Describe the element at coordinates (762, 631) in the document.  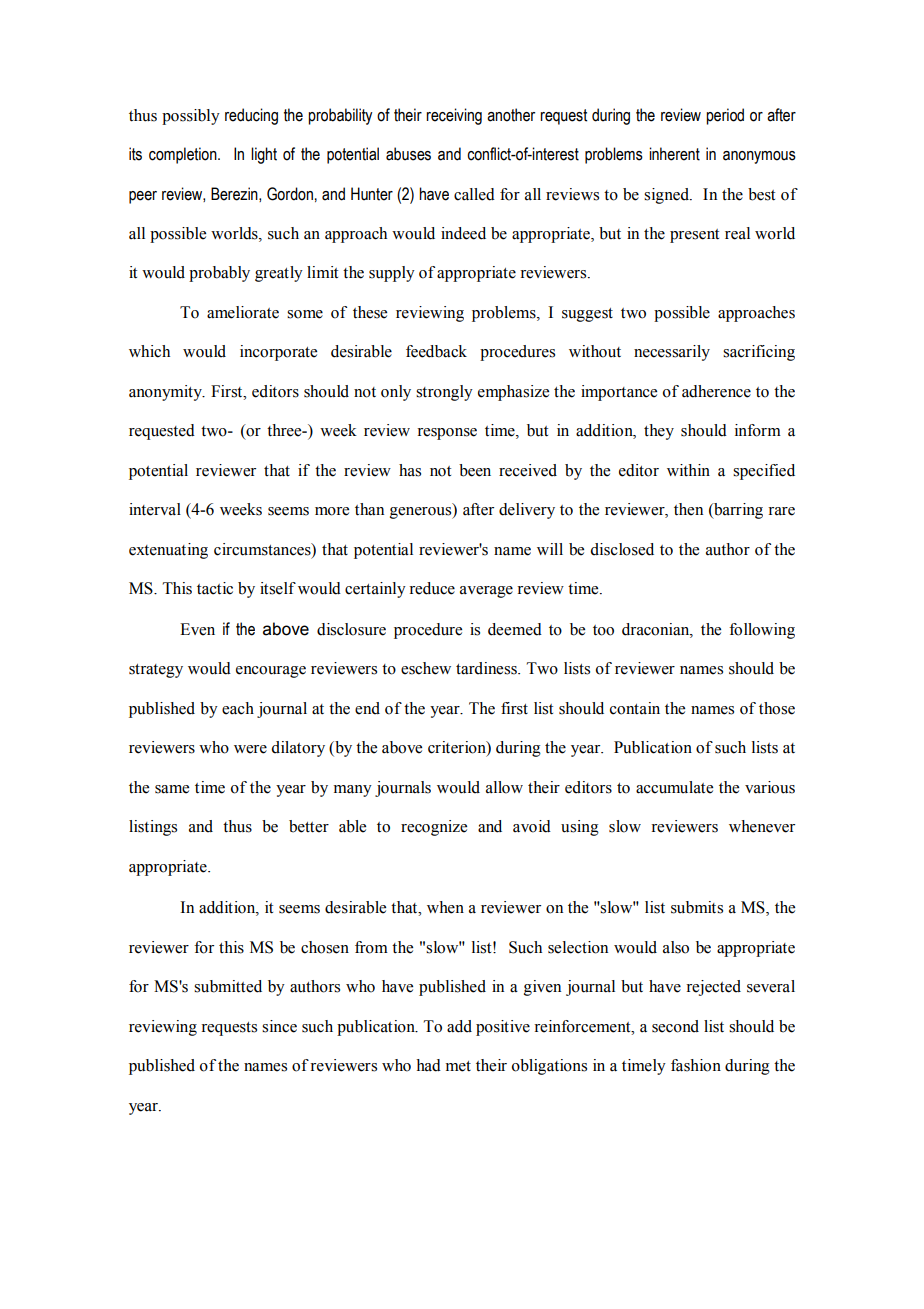
I see `following` at that location.
